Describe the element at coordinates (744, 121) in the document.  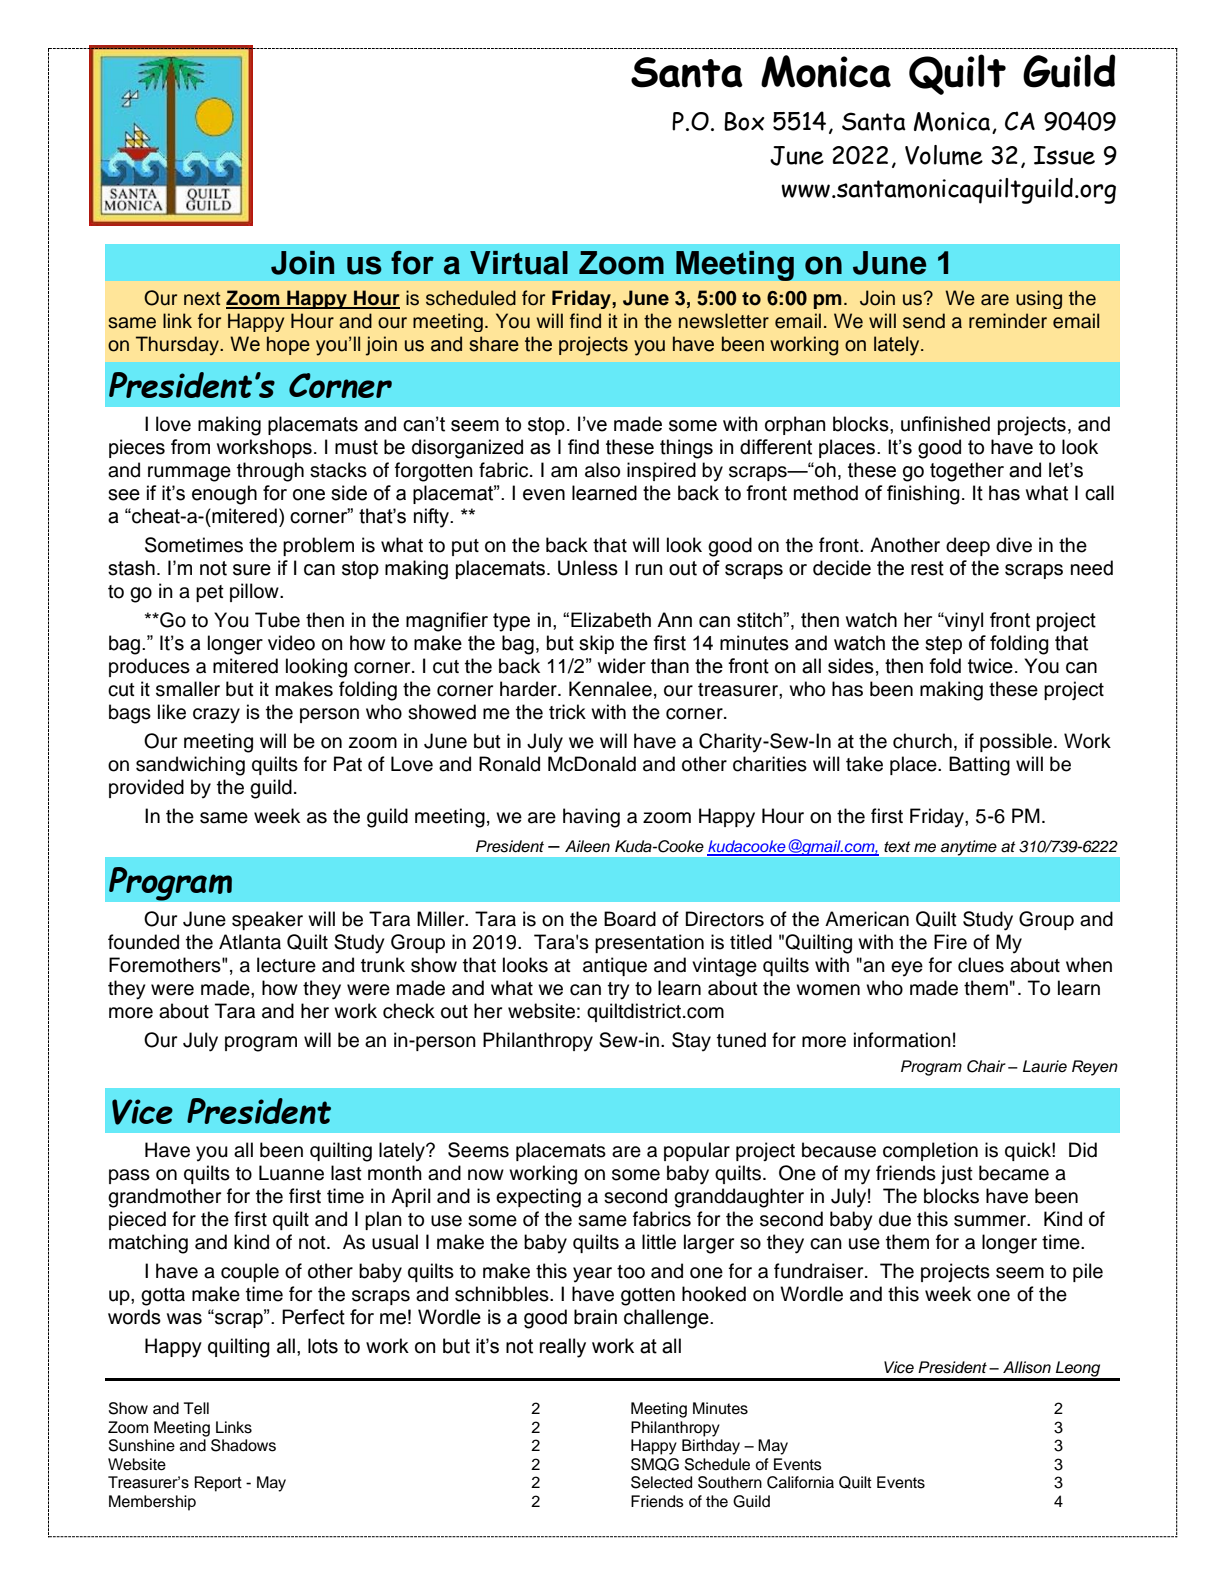
I see `Box` at that location.
